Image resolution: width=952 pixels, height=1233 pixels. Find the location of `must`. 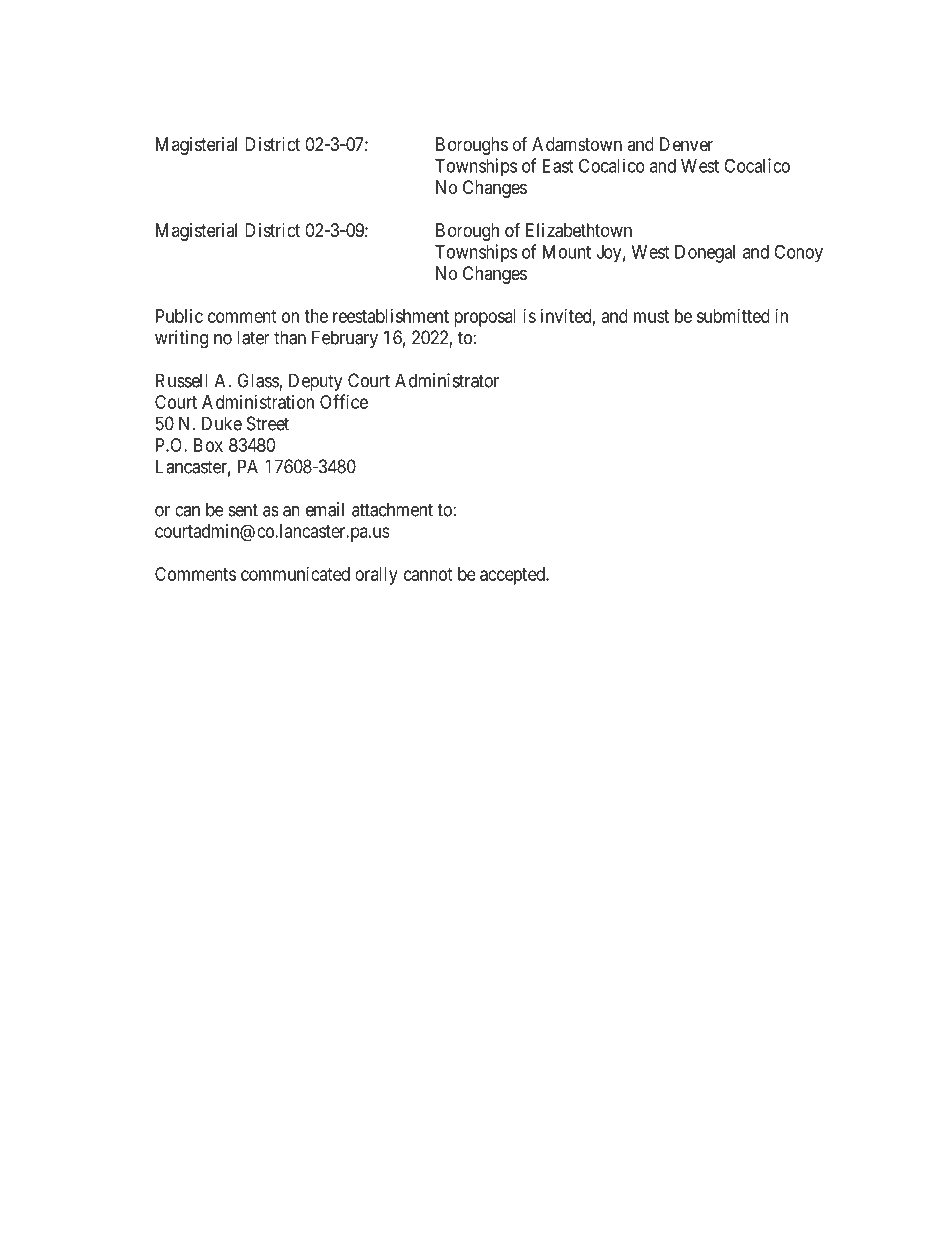

must is located at coordinates (651, 316).
